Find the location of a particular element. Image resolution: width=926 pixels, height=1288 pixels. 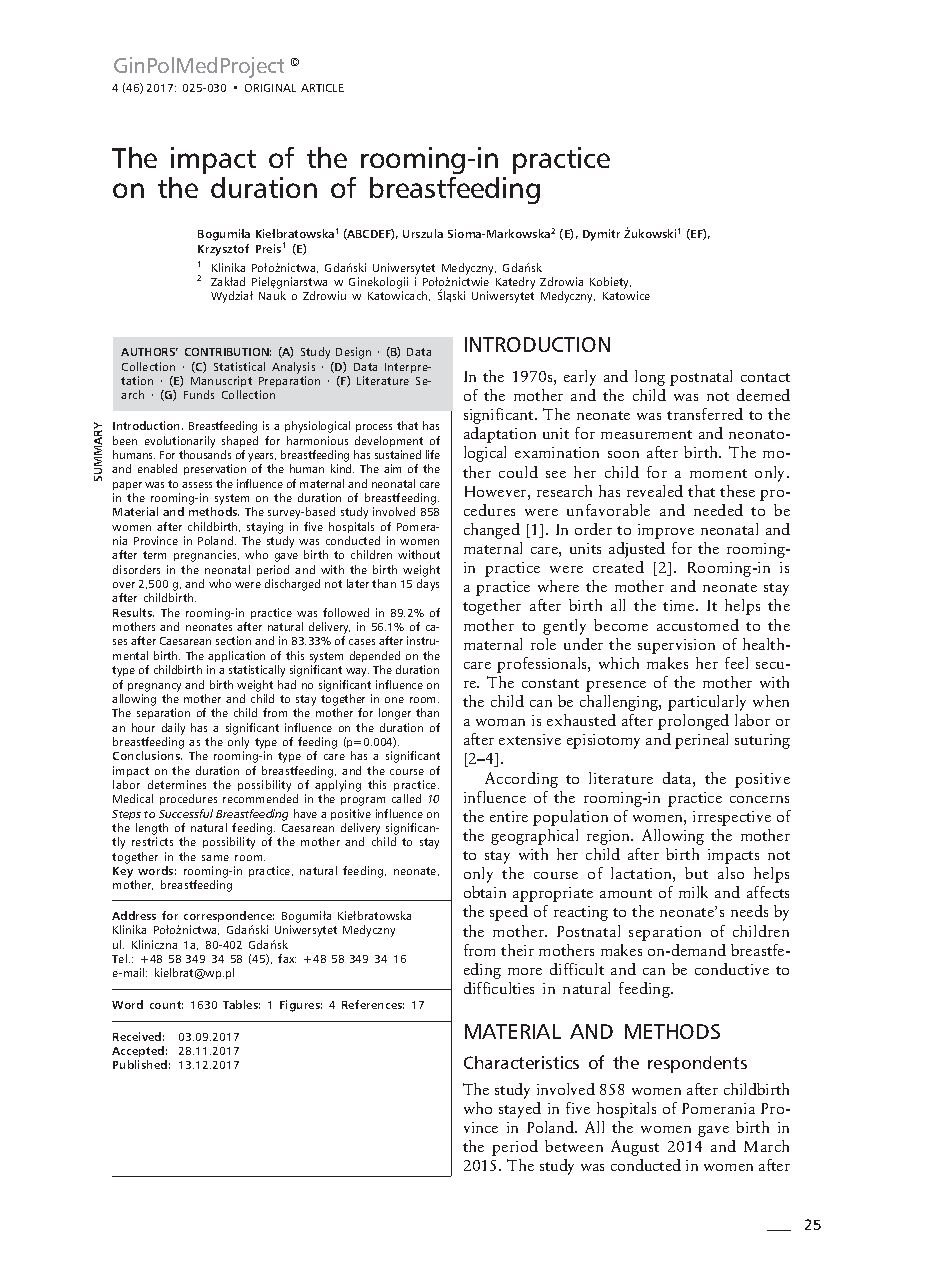

count is located at coordinates (166, 1005).
